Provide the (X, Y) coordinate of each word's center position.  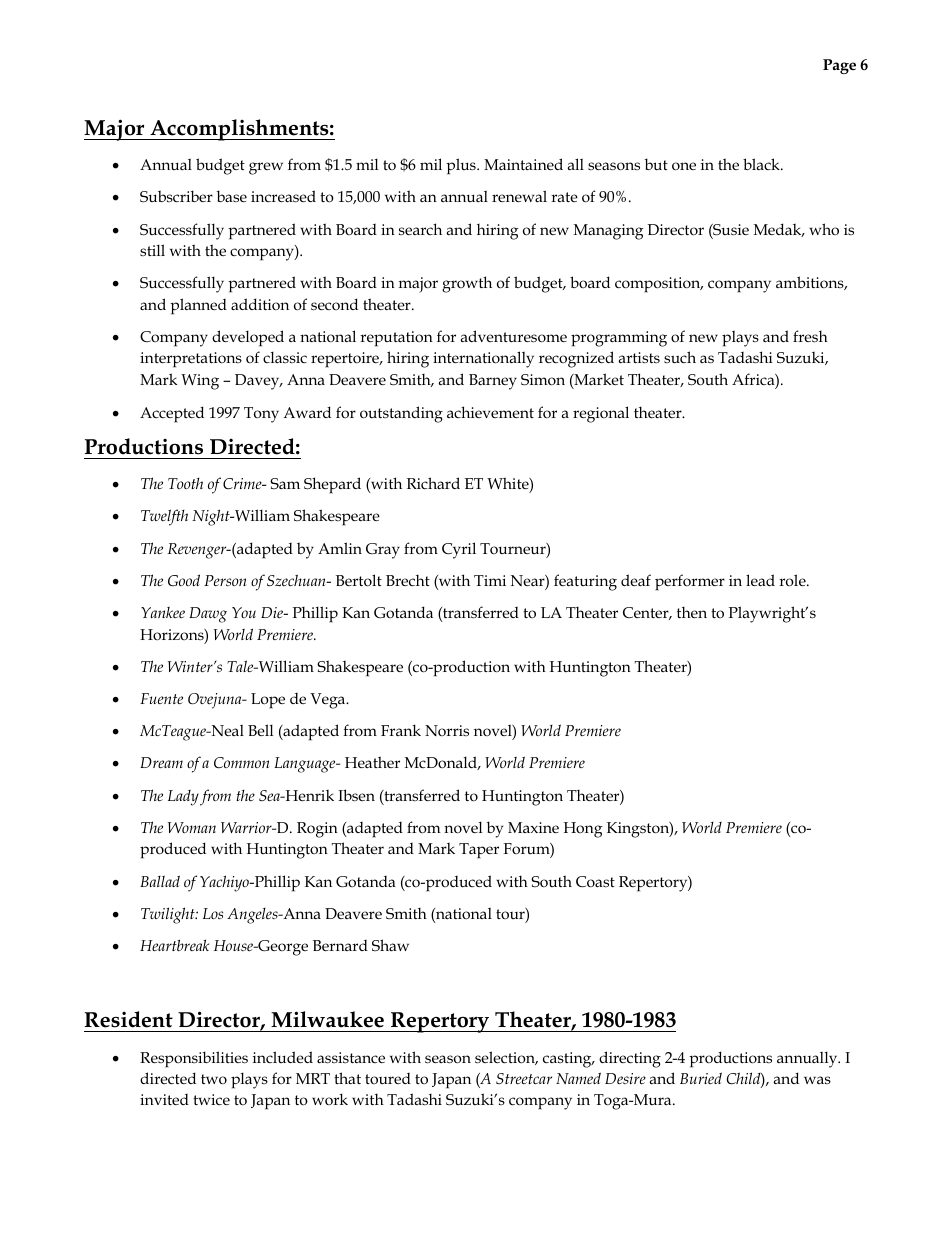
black (762, 164)
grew (266, 168)
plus (462, 166)
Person (225, 580)
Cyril (459, 550)
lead (760, 580)
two (214, 1079)
